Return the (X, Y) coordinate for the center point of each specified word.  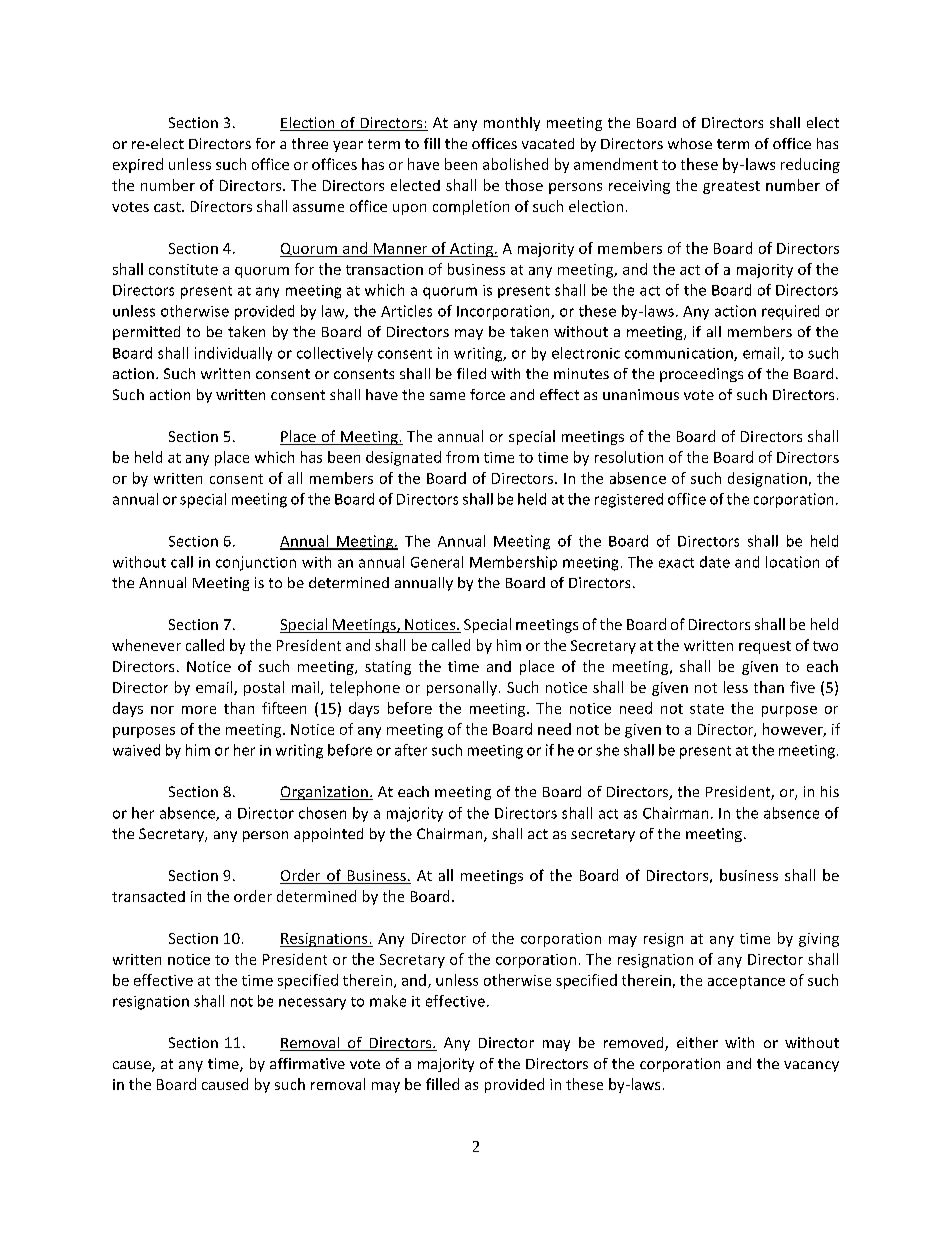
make (388, 1001)
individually (233, 354)
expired (138, 165)
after (411, 750)
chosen (322, 813)
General (437, 562)
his (830, 791)
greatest (731, 187)
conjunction (256, 563)
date (715, 562)
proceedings (701, 375)
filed (471, 373)
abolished (515, 164)
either (697, 1042)
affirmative (307, 1063)
